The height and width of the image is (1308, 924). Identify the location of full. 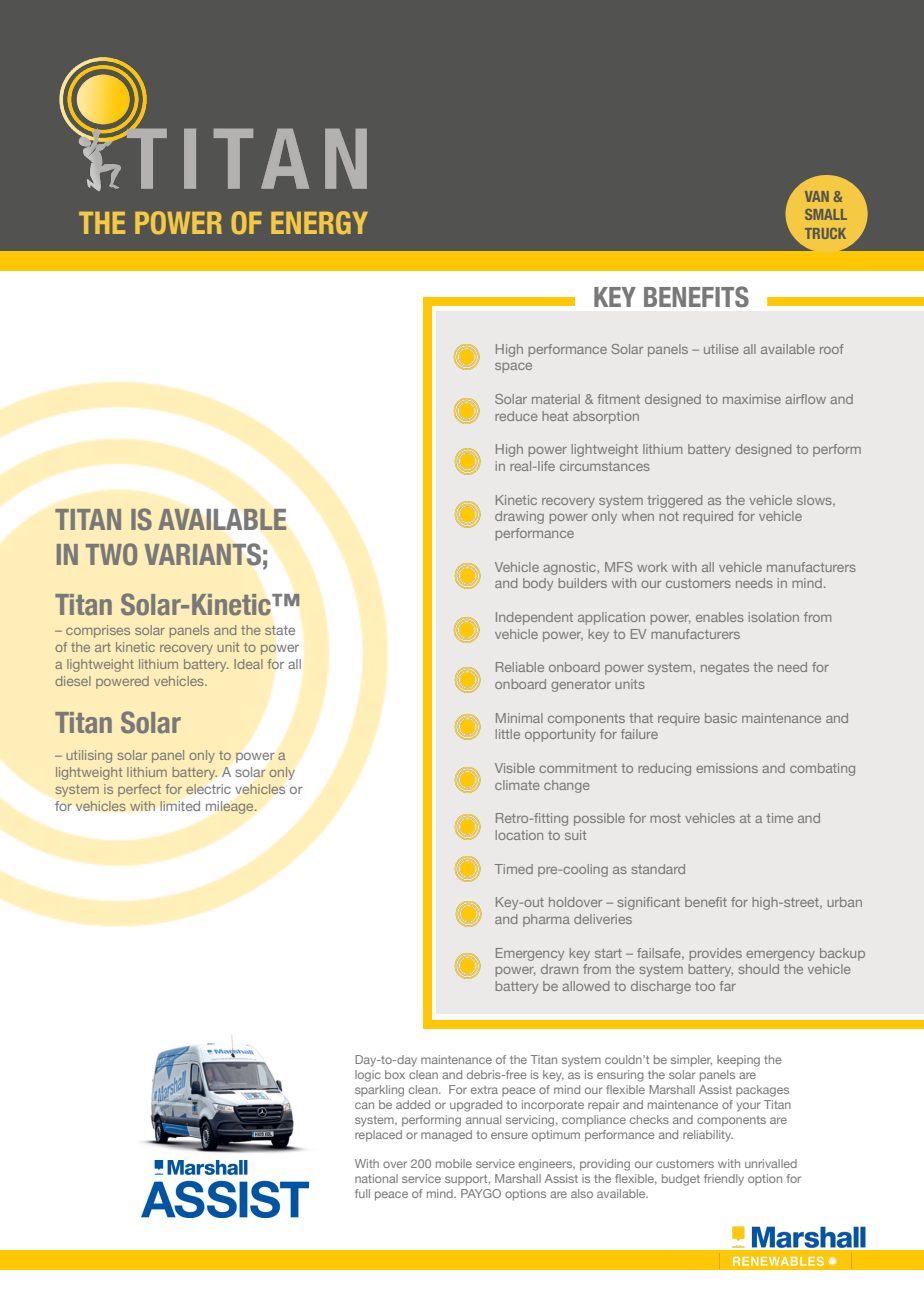
(362, 1193).
